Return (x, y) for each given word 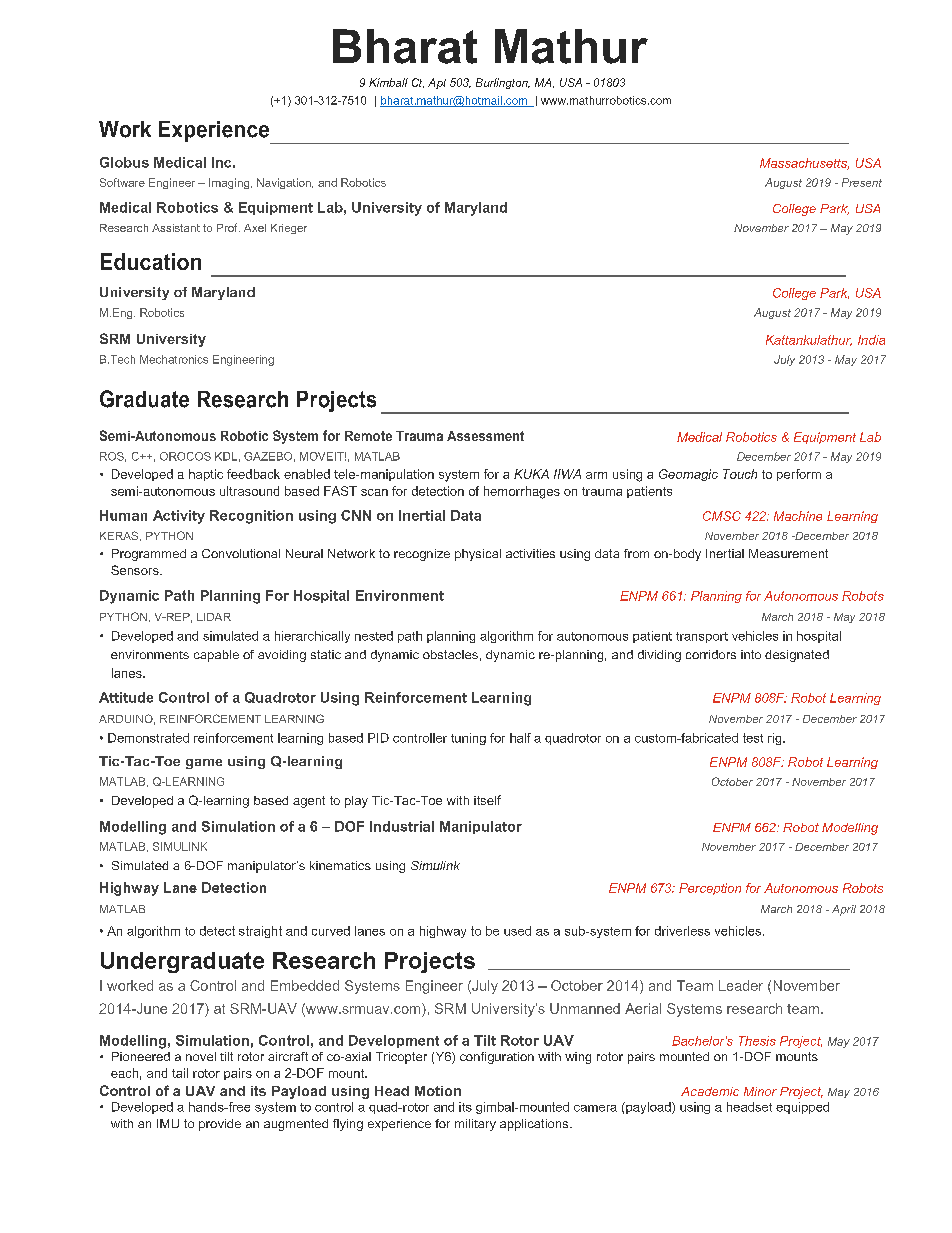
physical (478, 555)
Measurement (788, 553)
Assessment (485, 436)
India (871, 340)
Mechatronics (174, 359)
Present (862, 182)
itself (487, 800)
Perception (710, 889)
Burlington (503, 83)
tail (180, 1073)
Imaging (230, 183)
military (475, 1125)
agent (309, 802)
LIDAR (214, 617)
